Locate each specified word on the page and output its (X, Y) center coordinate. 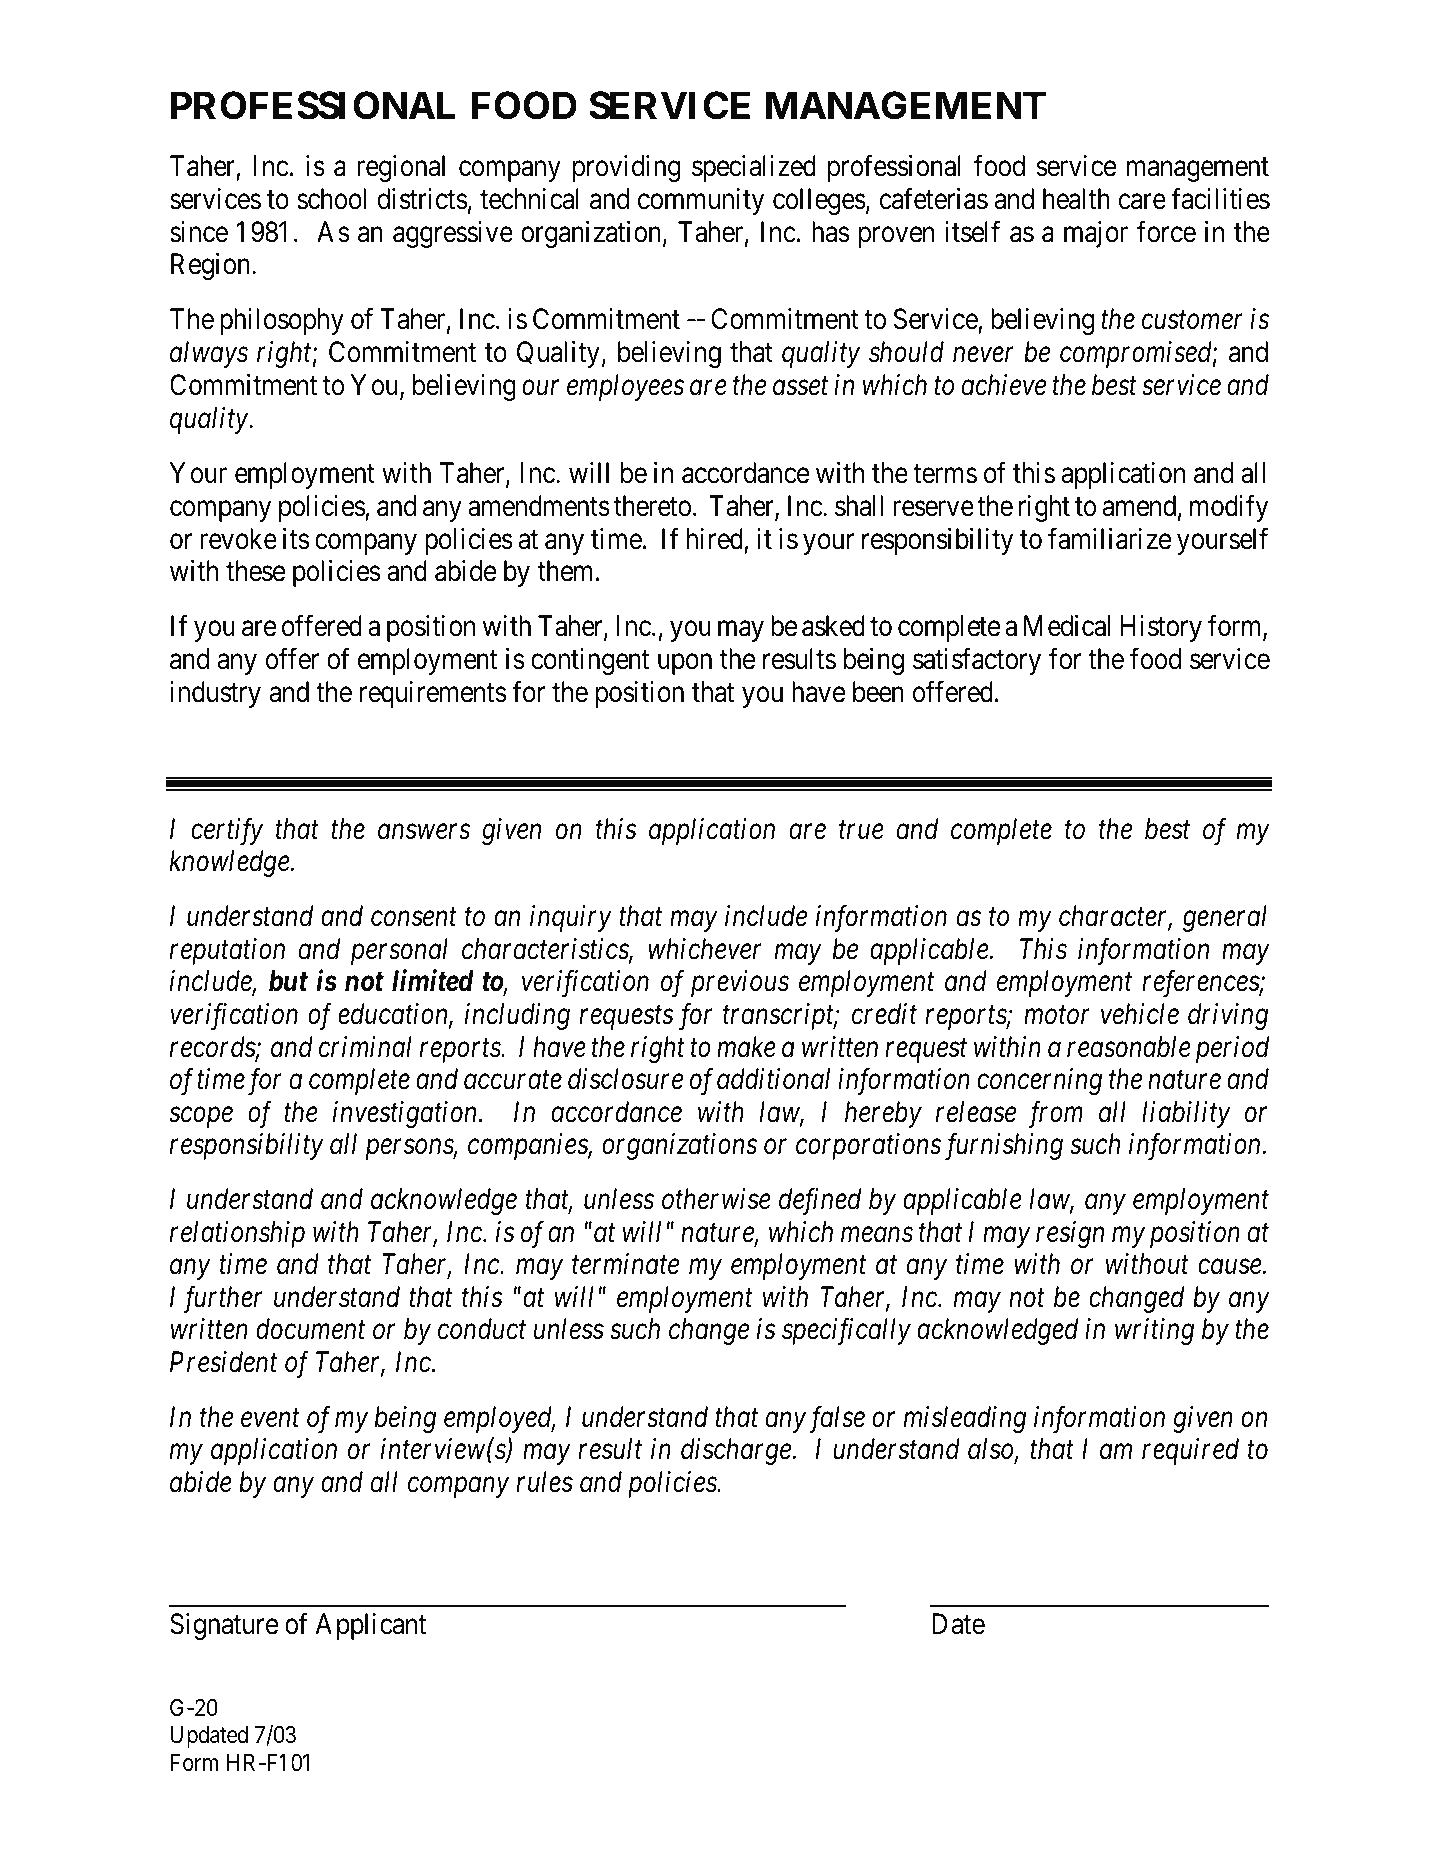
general (1225, 918)
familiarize (1109, 538)
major (1096, 234)
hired (715, 539)
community (701, 201)
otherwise (716, 1199)
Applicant (370, 1626)
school (331, 199)
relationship (237, 1234)
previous (740, 984)
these (255, 571)
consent (414, 918)
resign (1070, 1234)
